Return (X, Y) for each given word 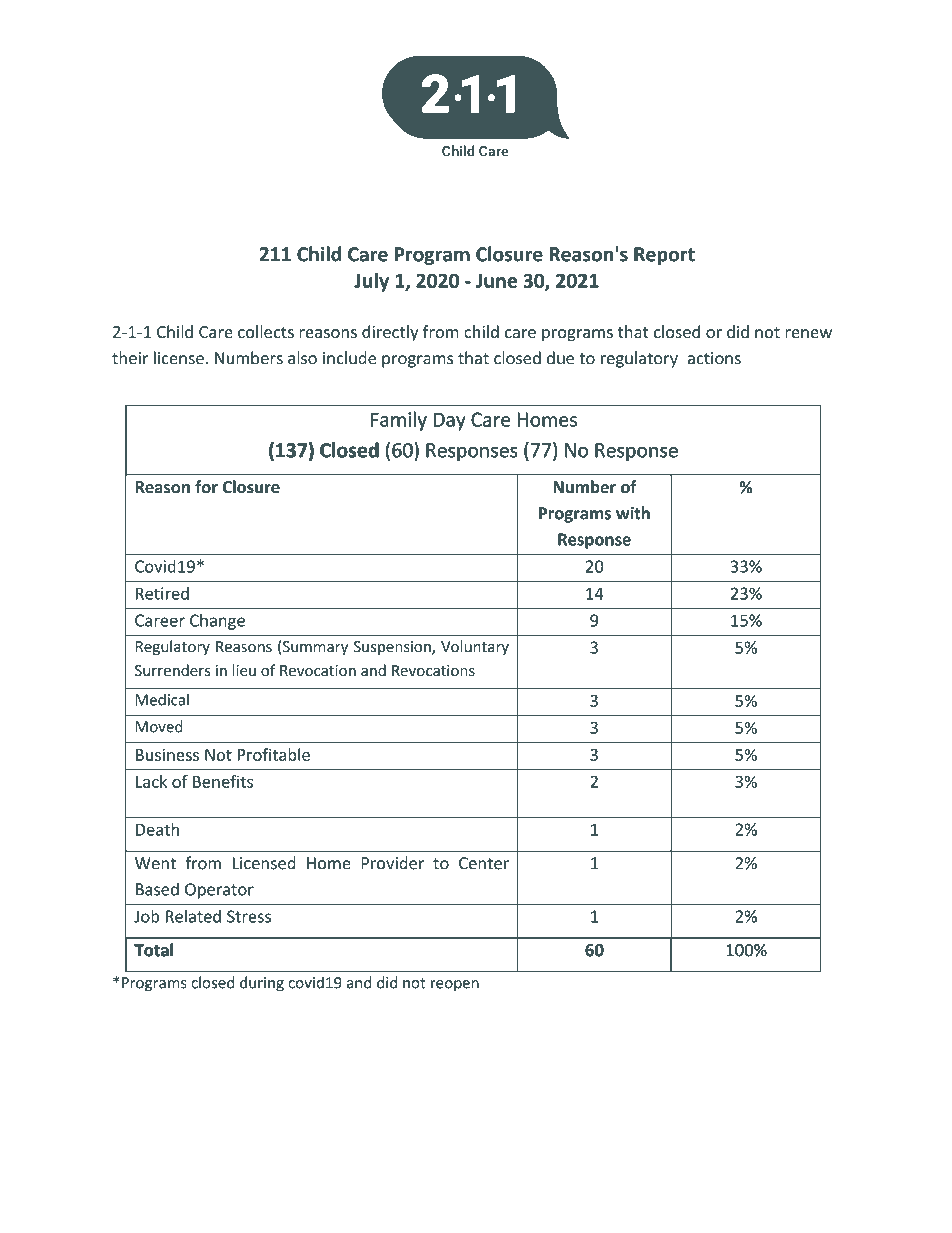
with (633, 513)
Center (484, 863)
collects (266, 331)
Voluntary (475, 647)
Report (664, 256)
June (496, 281)
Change (217, 621)
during (262, 984)
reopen (455, 986)
